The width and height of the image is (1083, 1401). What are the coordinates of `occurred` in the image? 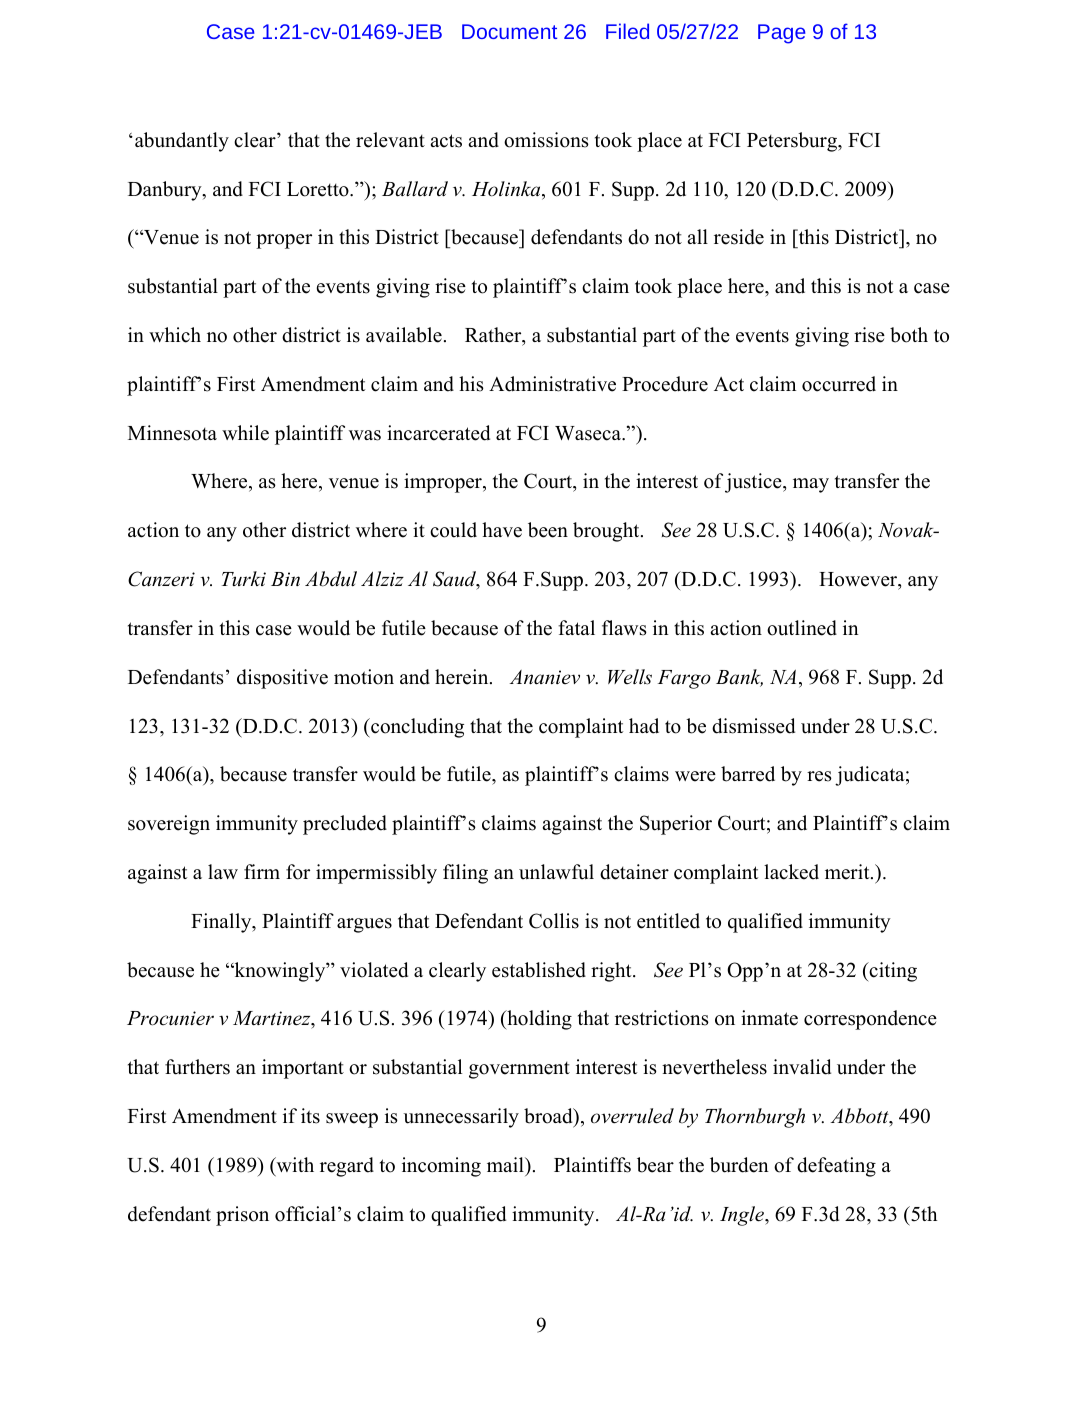 It's located at (839, 384).
